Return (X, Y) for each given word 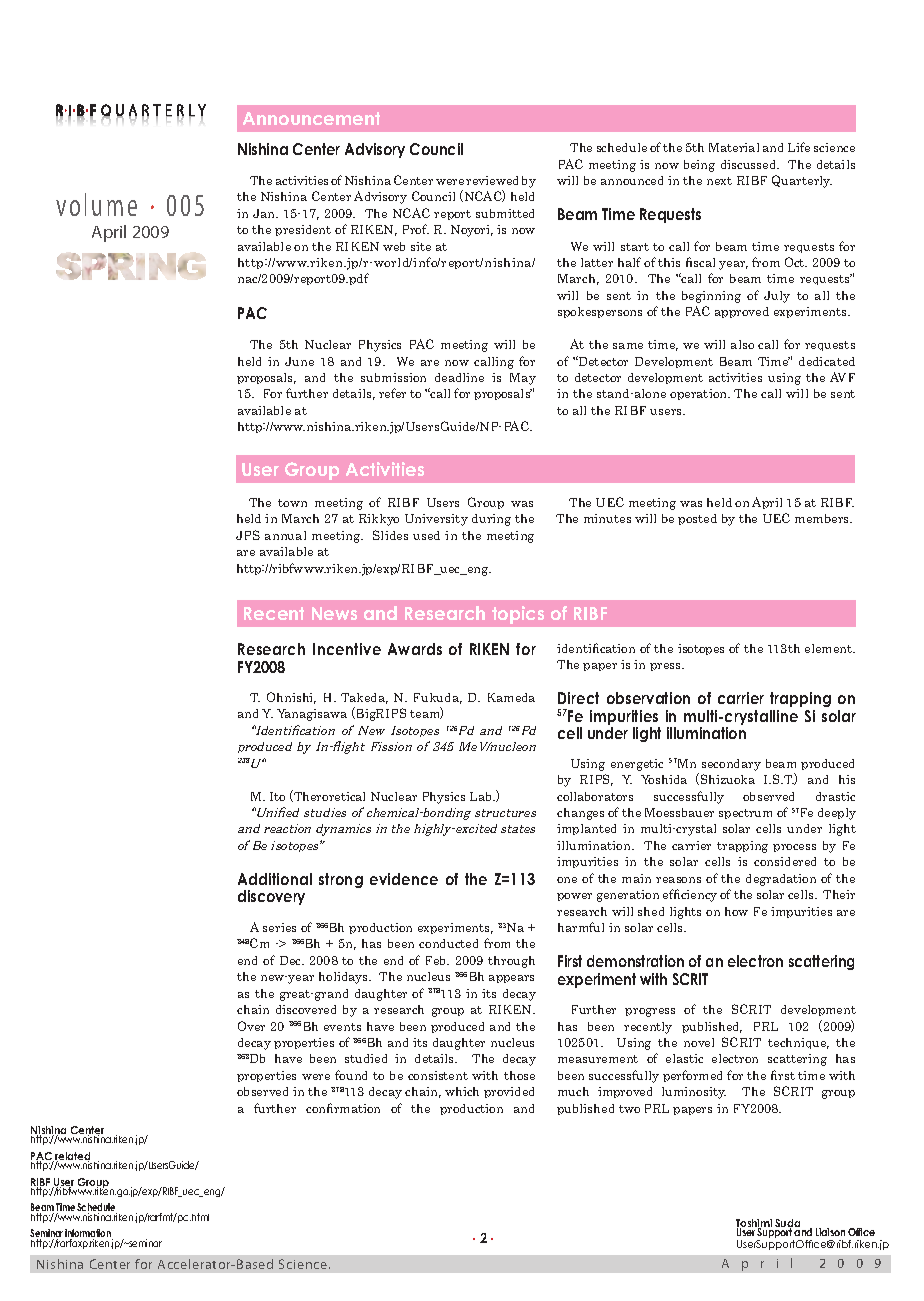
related (72, 1157)
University (436, 520)
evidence (404, 879)
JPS (248, 535)
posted (697, 519)
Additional (275, 879)
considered (785, 861)
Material (734, 147)
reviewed (492, 180)
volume (96, 204)
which (462, 1091)
